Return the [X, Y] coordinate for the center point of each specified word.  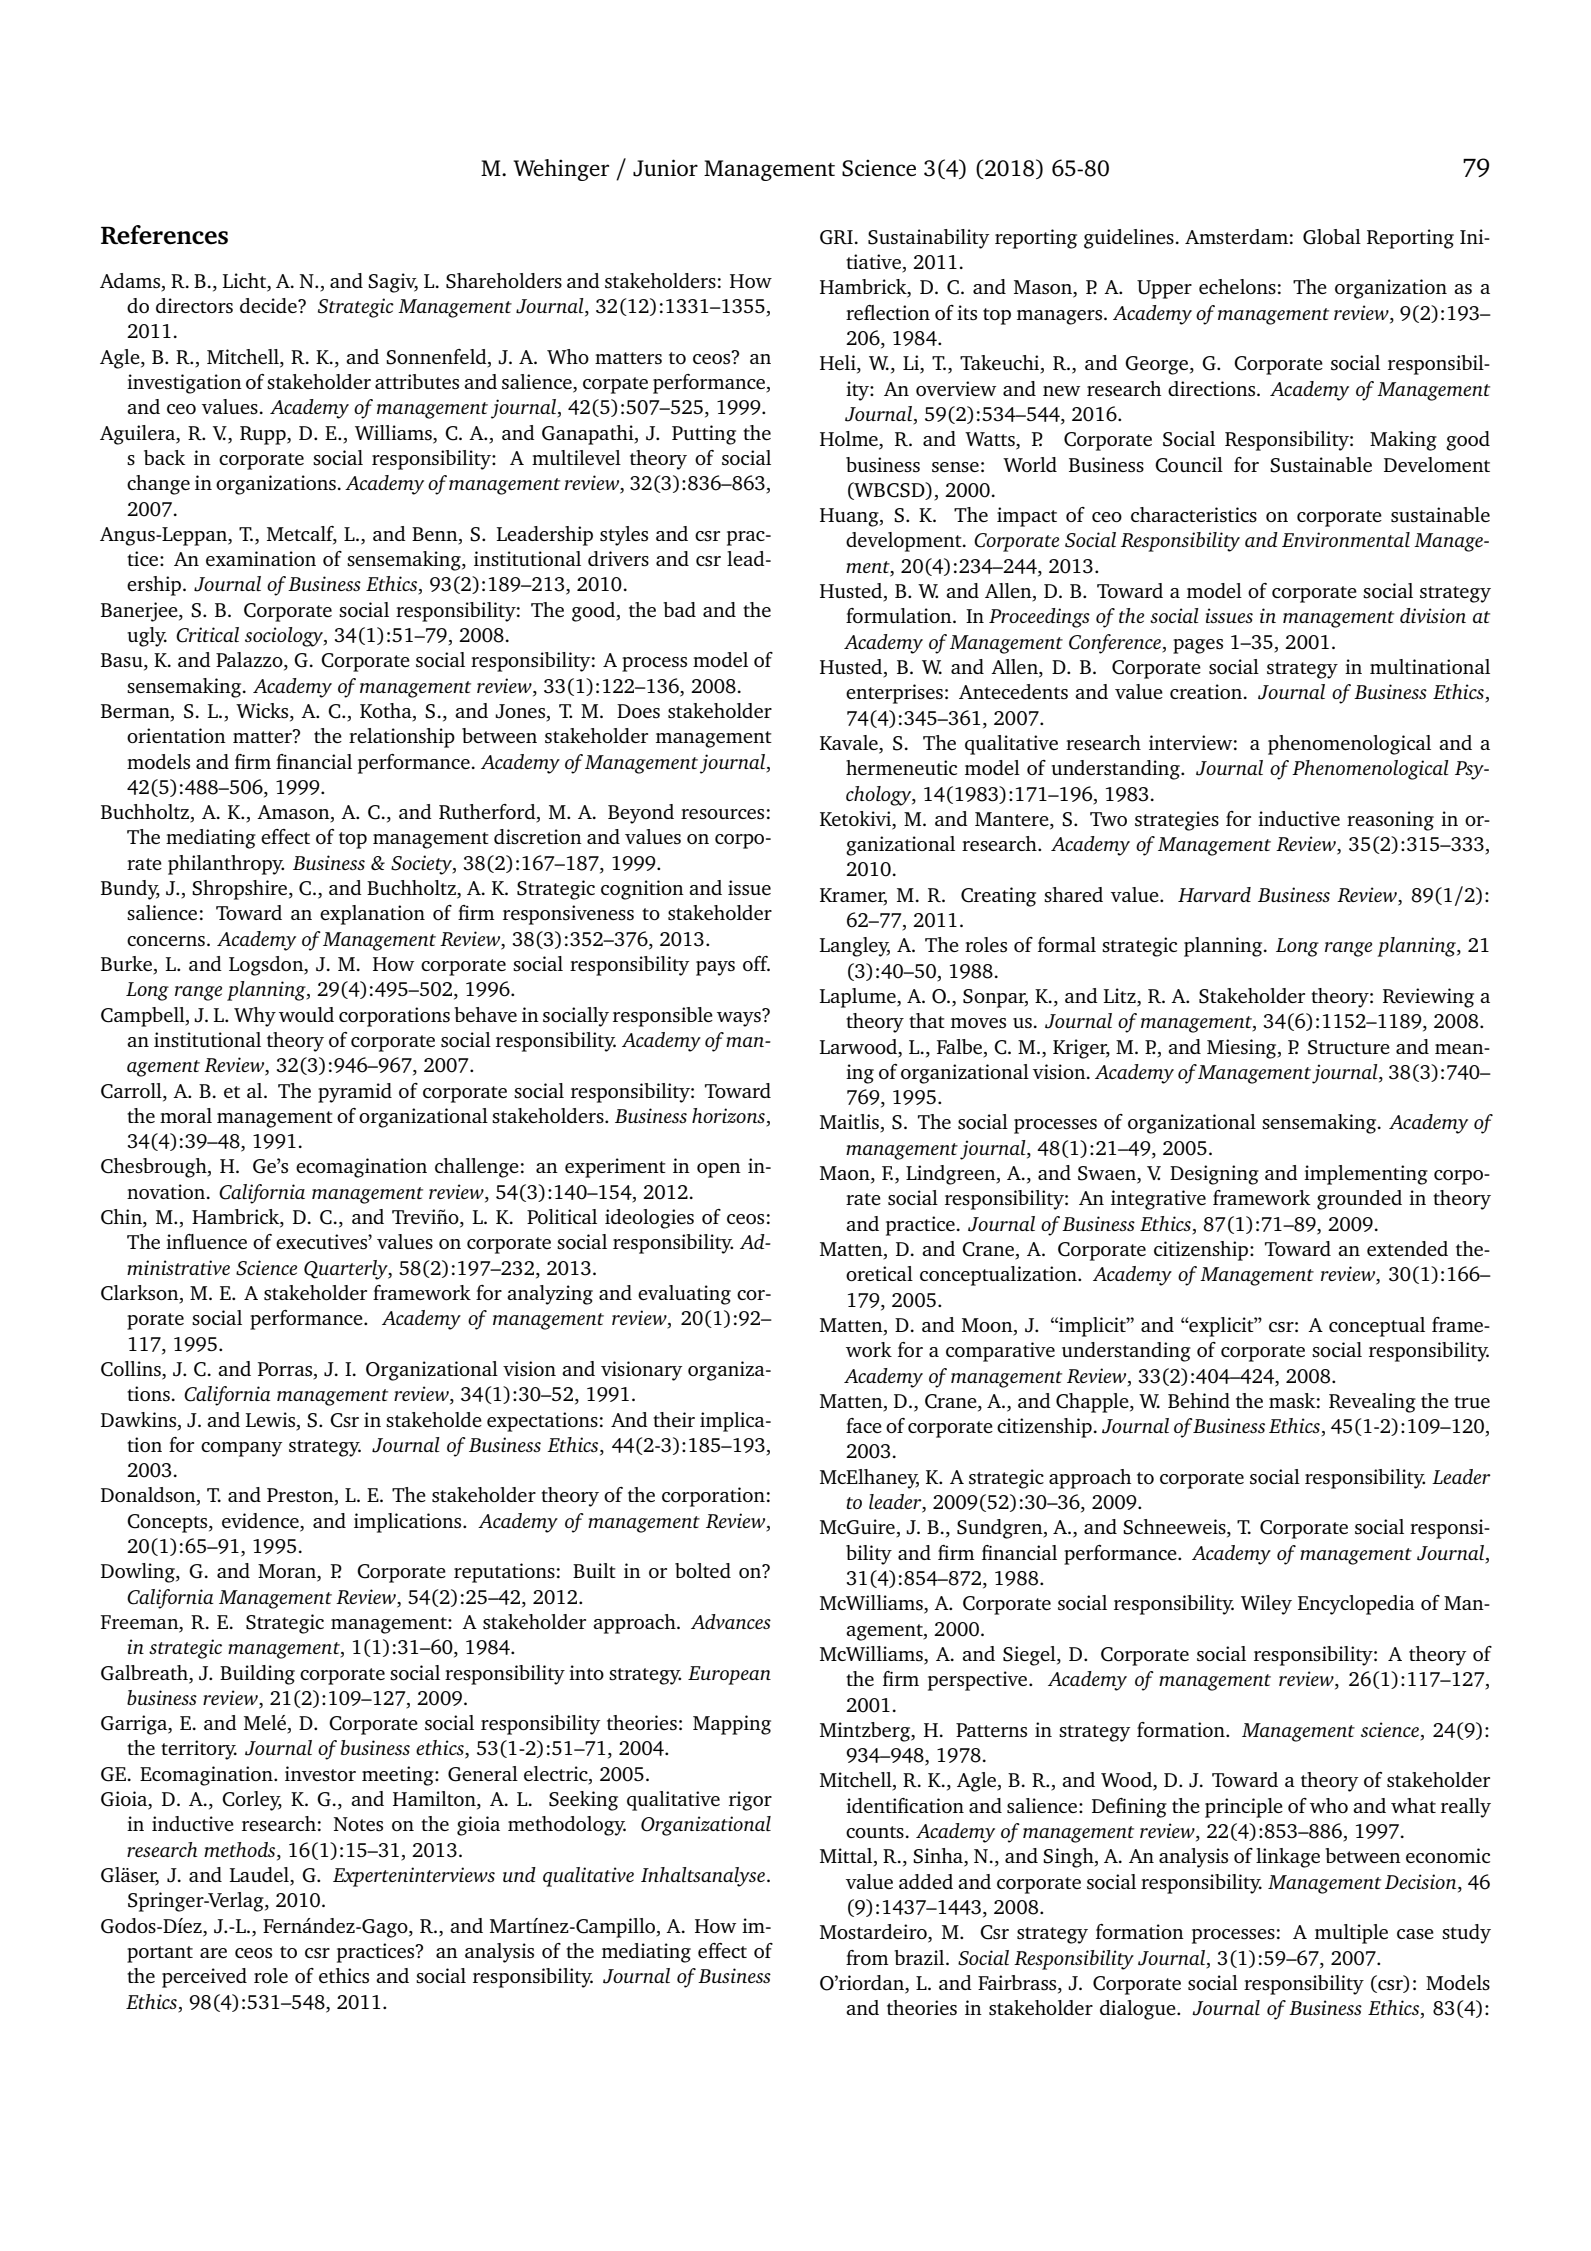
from [867, 1957]
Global [1332, 237]
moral [186, 1115]
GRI [836, 237]
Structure [1349, 1047]
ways [740, 1018]
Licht [245, 280]
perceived [204, 1978]
